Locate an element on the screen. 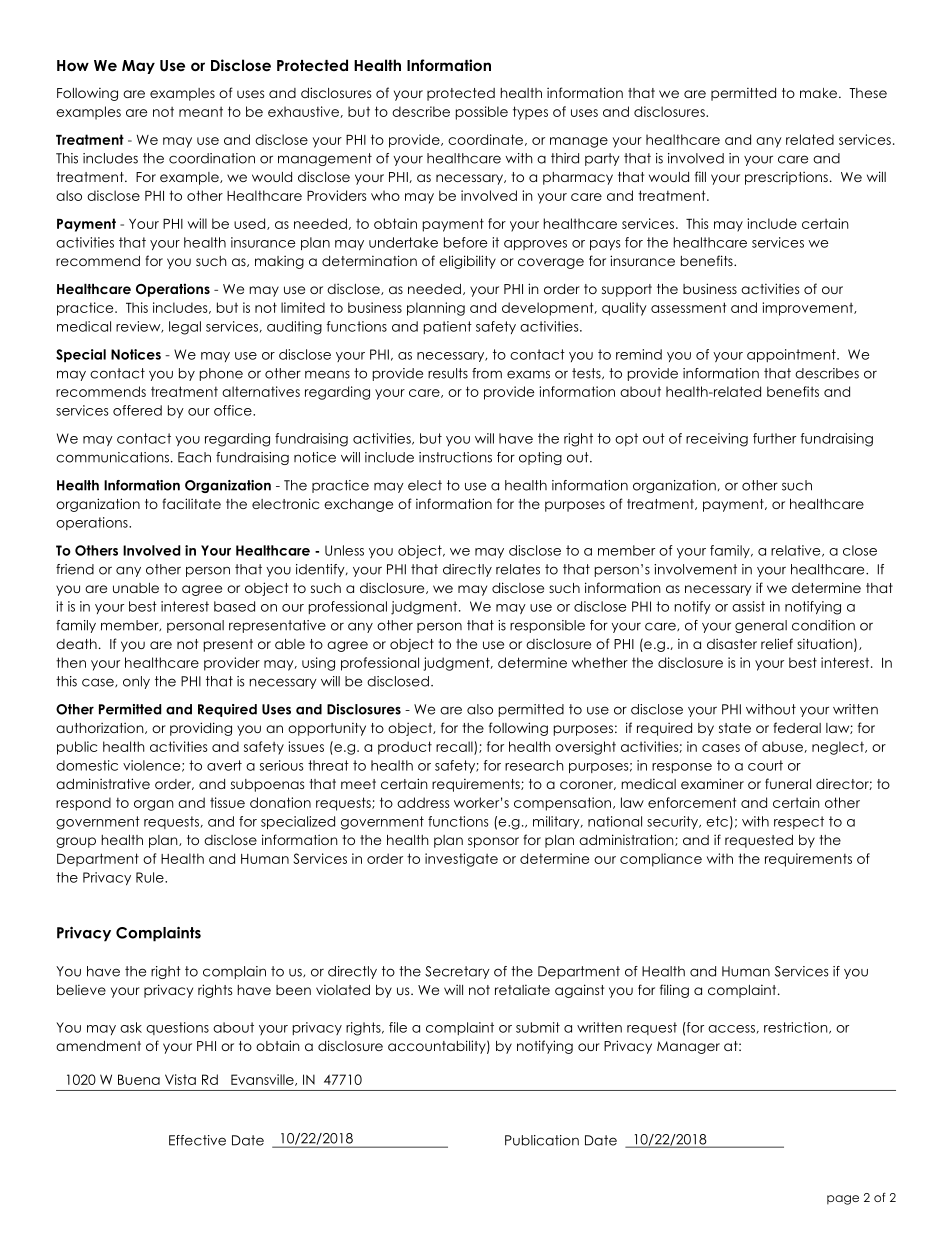  meant is located at coordinates (201, 112).
